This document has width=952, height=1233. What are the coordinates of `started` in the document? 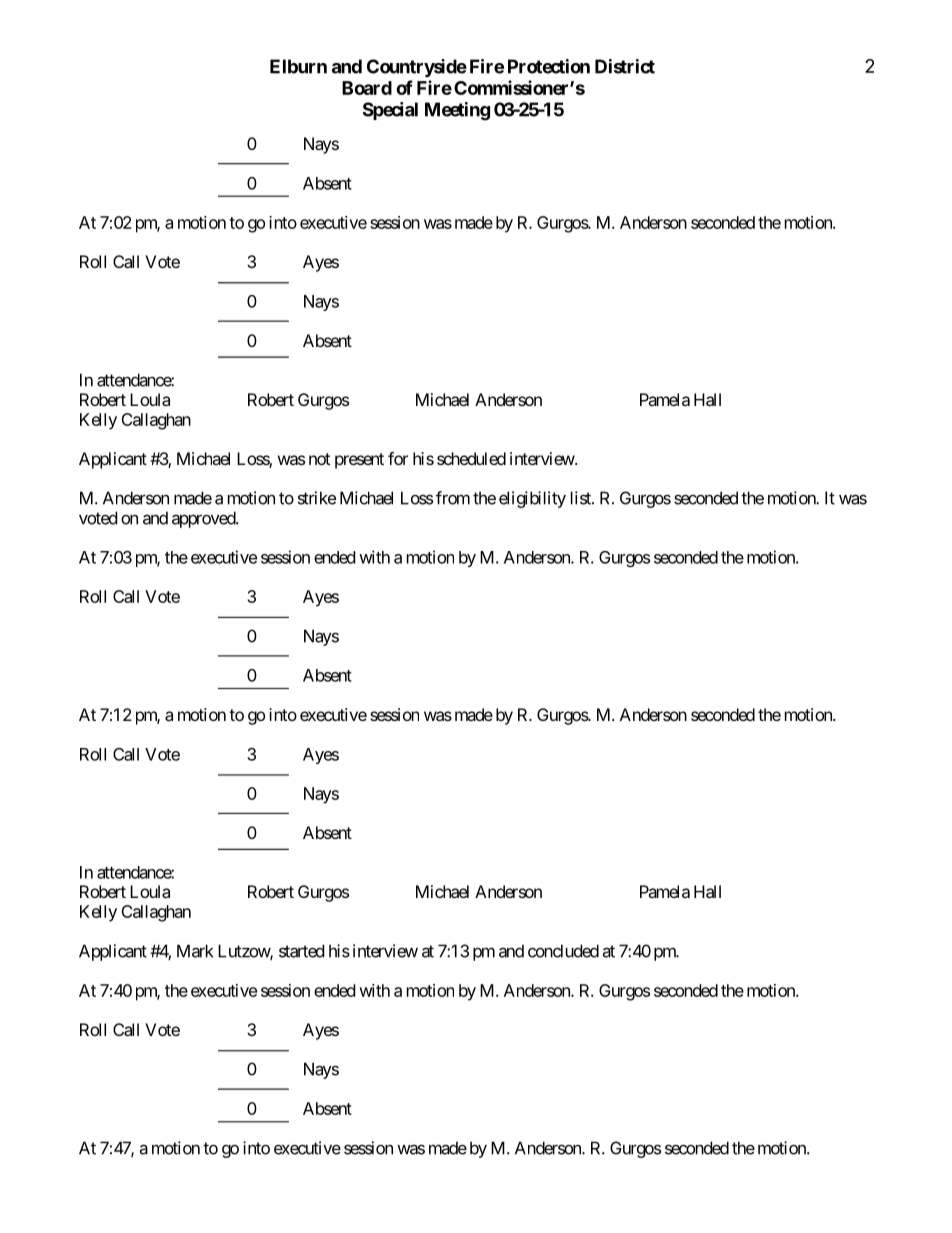 It's located at (301, 951).
